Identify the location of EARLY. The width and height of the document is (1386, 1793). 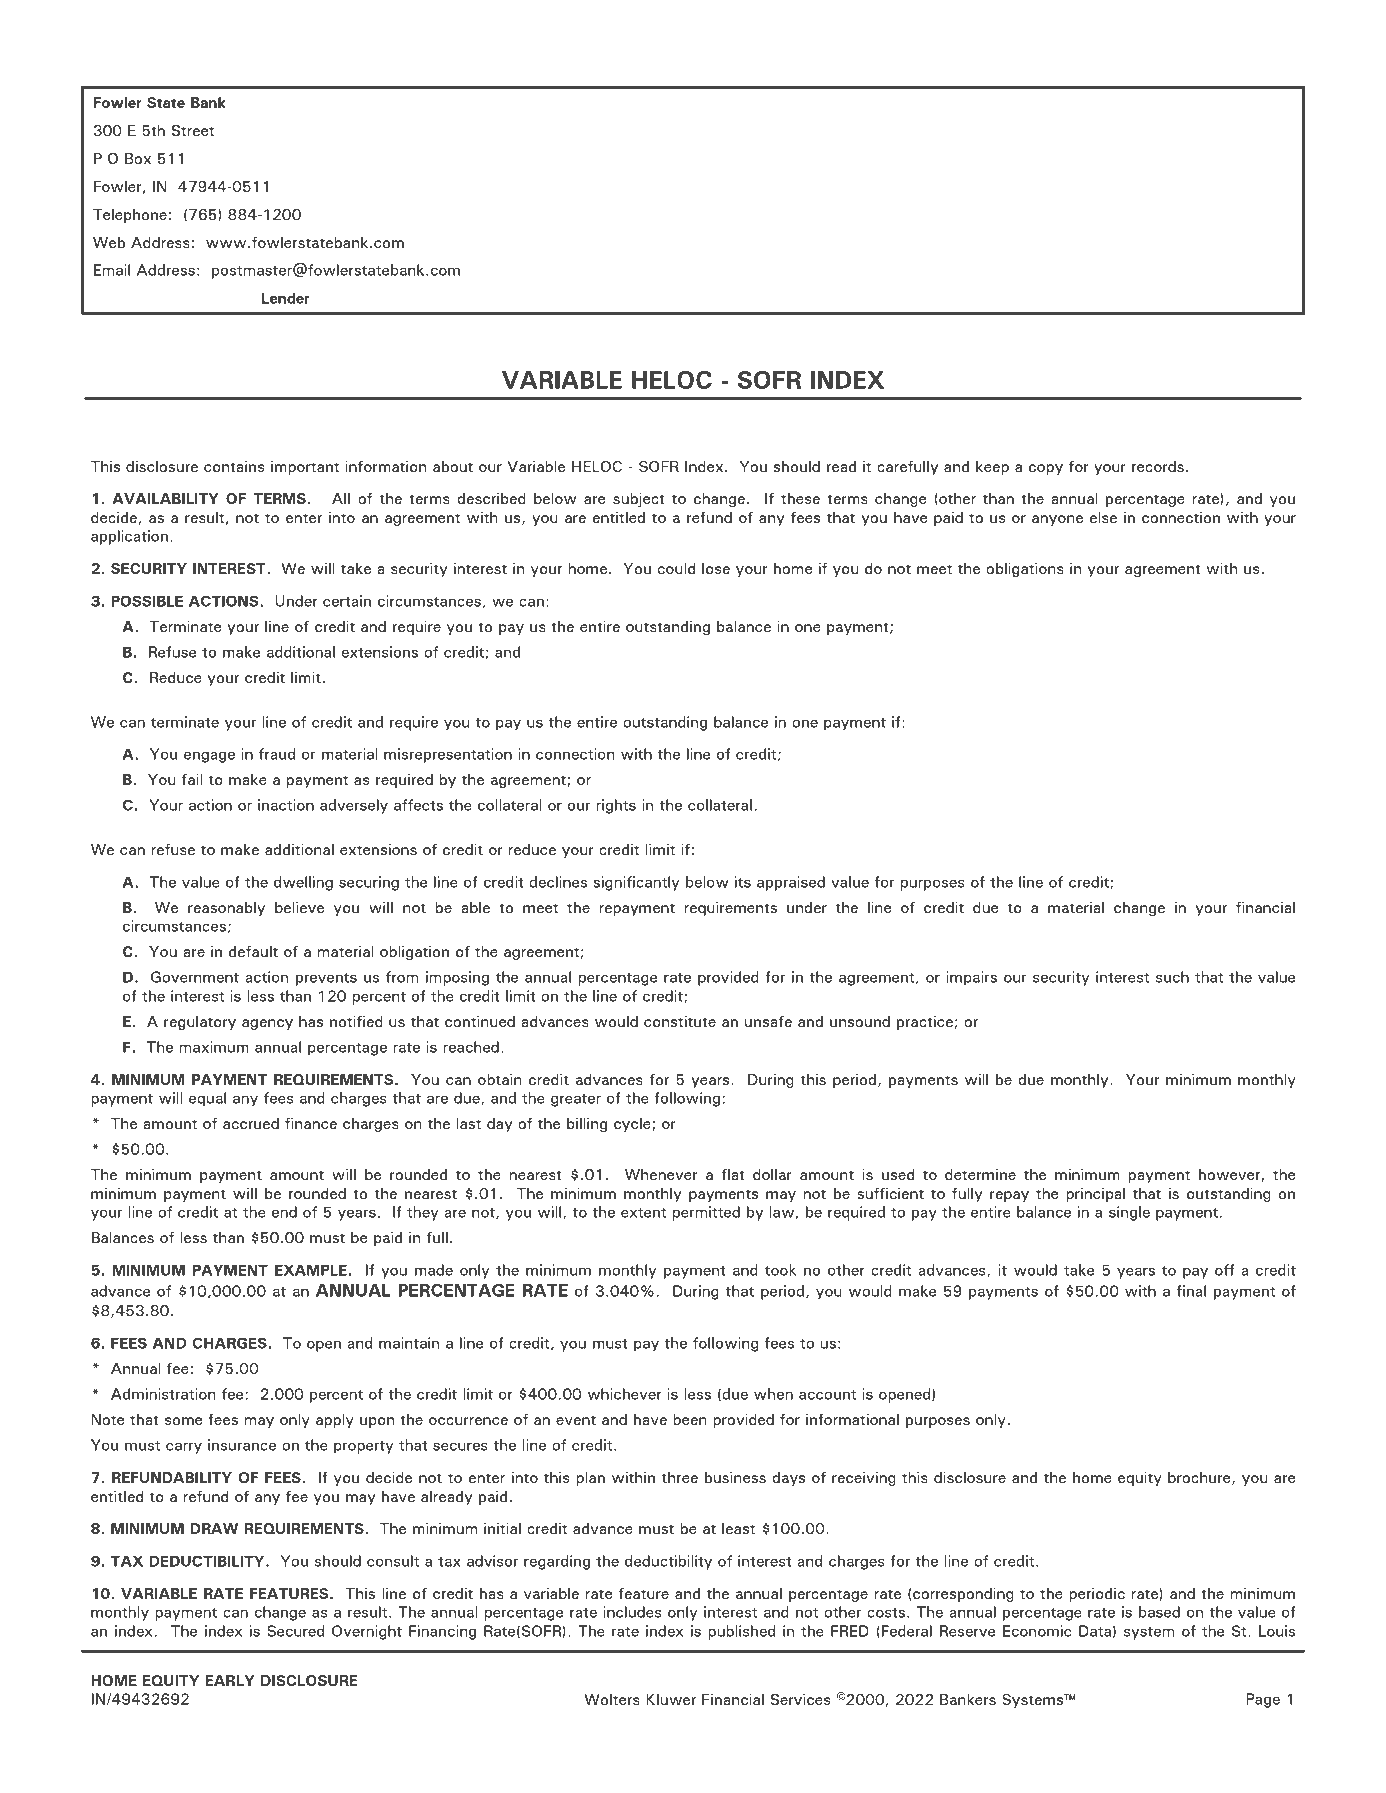
(229, 1680).
